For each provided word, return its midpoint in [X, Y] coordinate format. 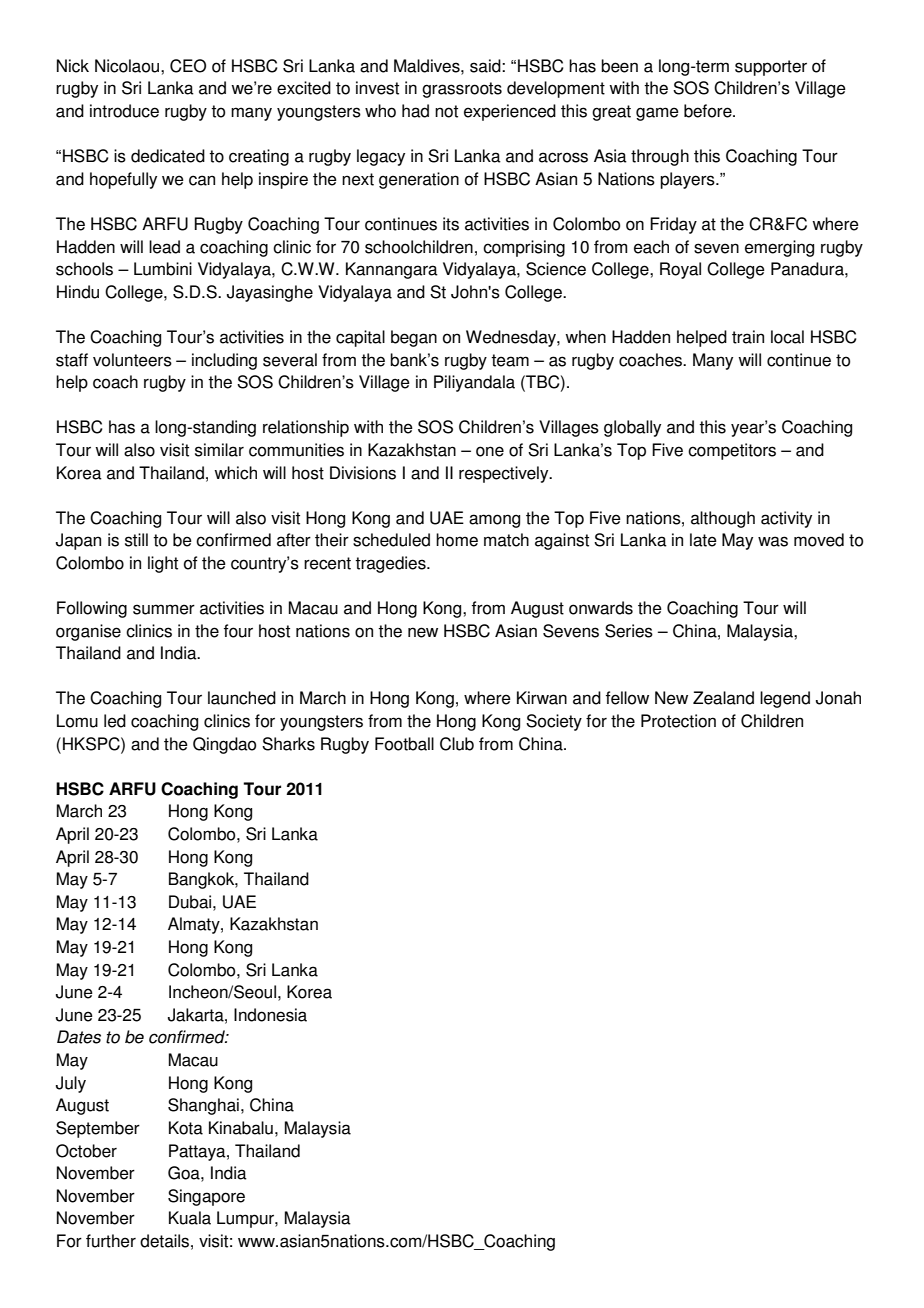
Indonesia [270, 1015]
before [709, 111]
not [446, 111]
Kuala [190, 1218]
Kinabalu [241, 1128]
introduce [124, 111]
